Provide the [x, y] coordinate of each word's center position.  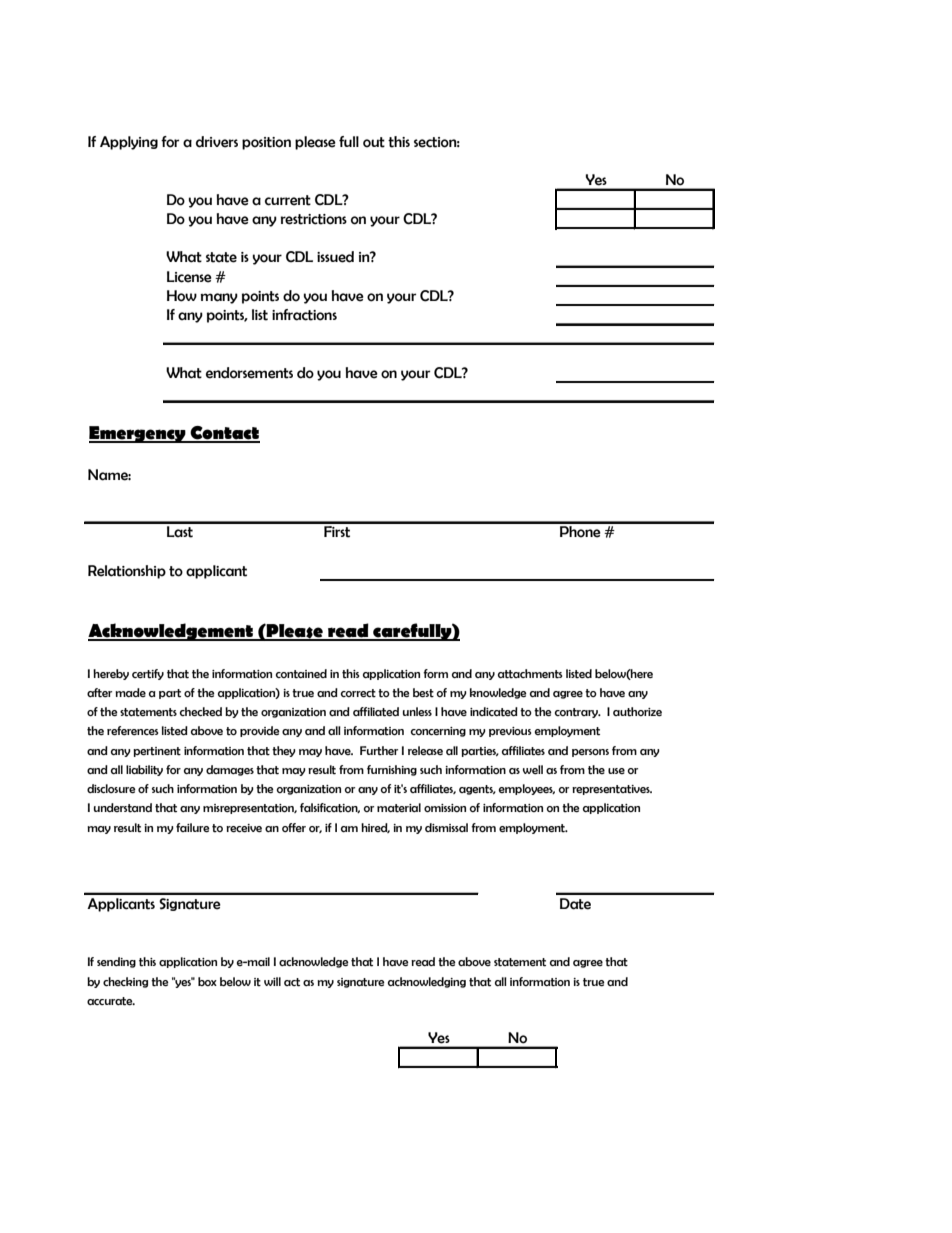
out [374, 142]
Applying [129, 143]
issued [335, 257]
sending [116, 962]
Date [575, 904]
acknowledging [427, 982]
